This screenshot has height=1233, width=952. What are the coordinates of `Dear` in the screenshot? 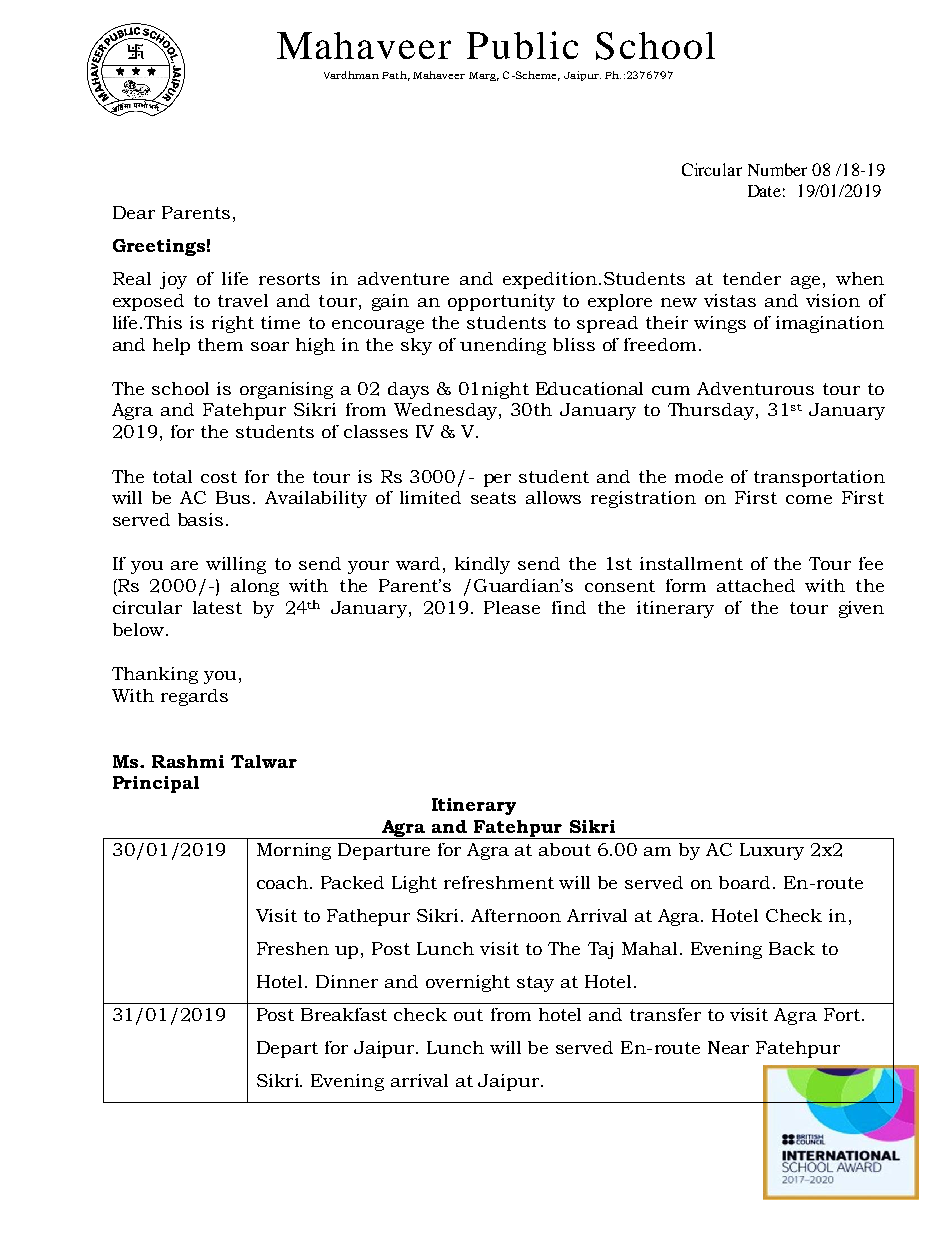 It's located at (134, 212).
